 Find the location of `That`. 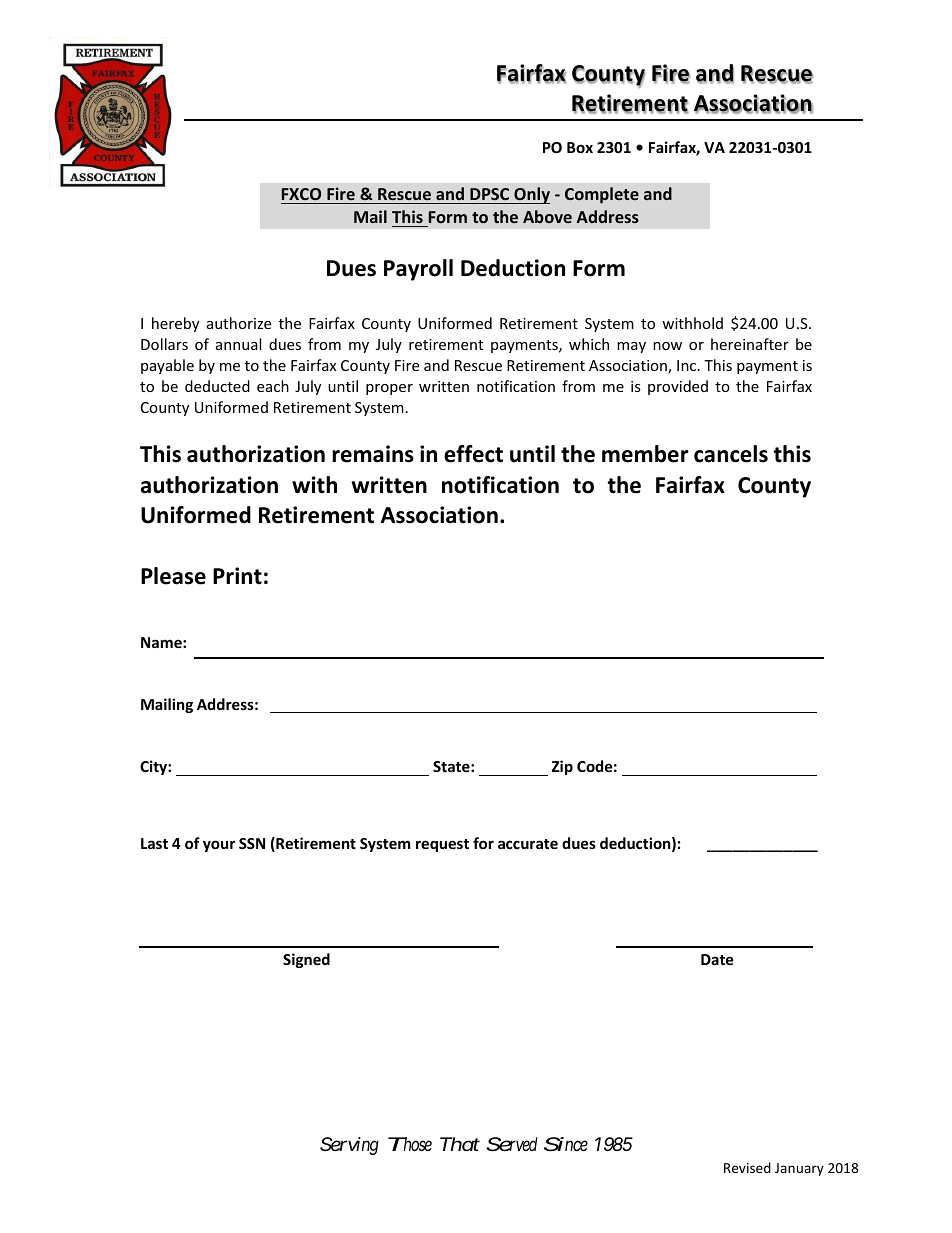

That is located at coordinates (460, 1144).
